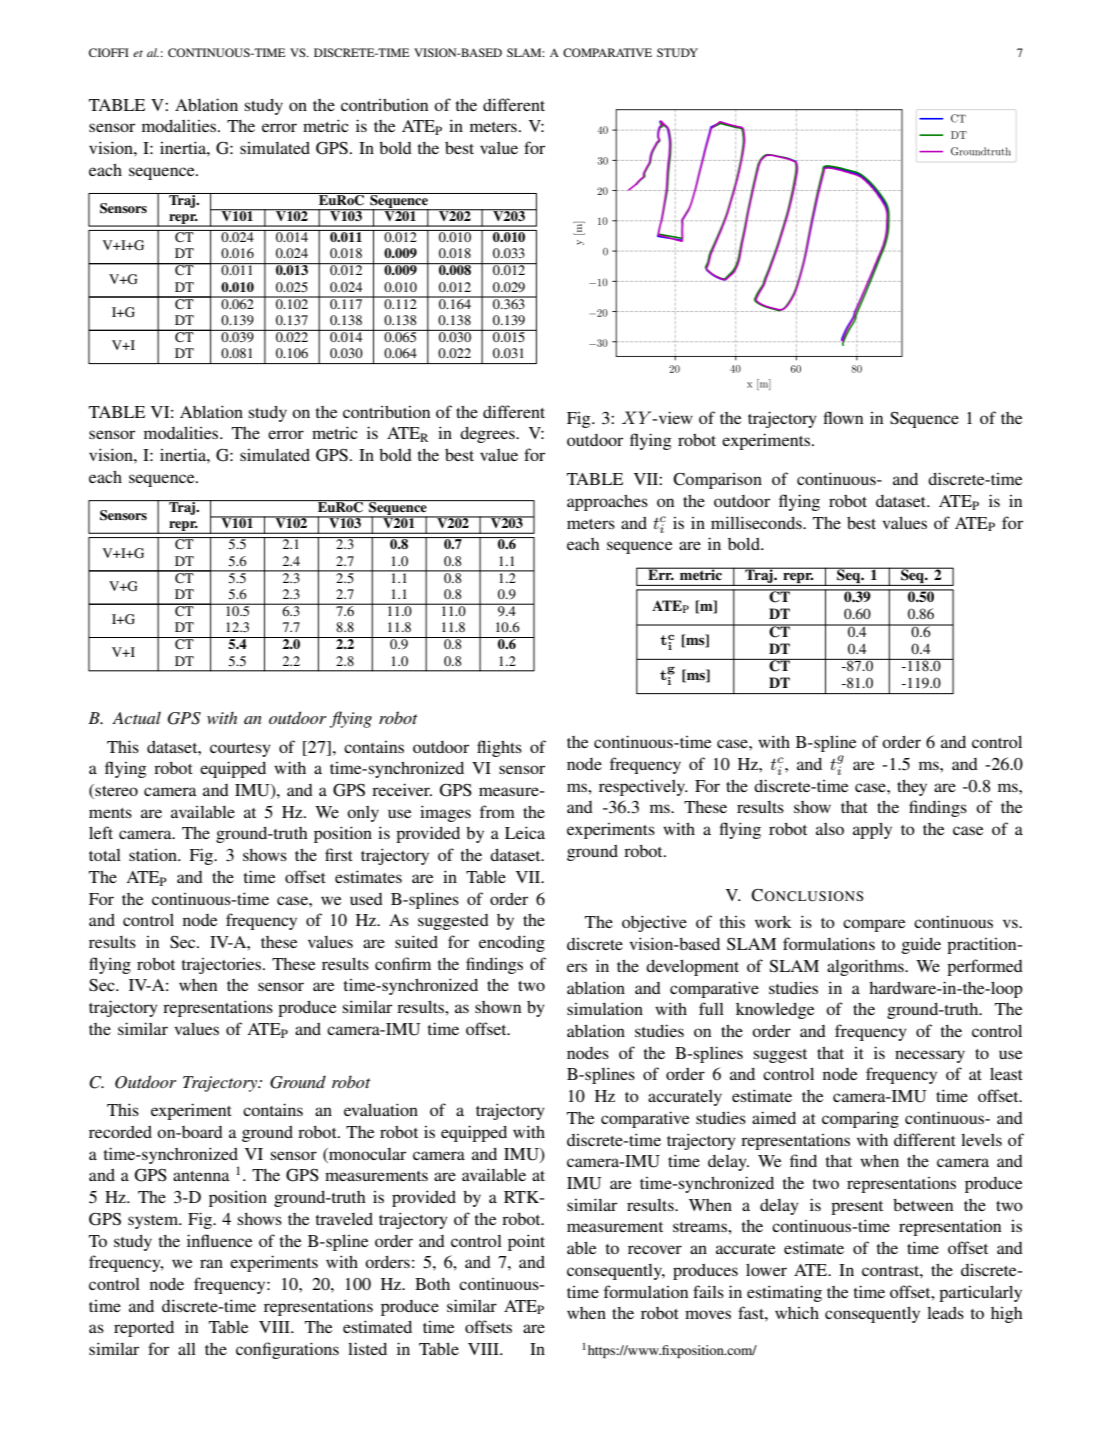 The width and height of the page is (1112, 1439). I want to click on Both, so click(432, 1284).
